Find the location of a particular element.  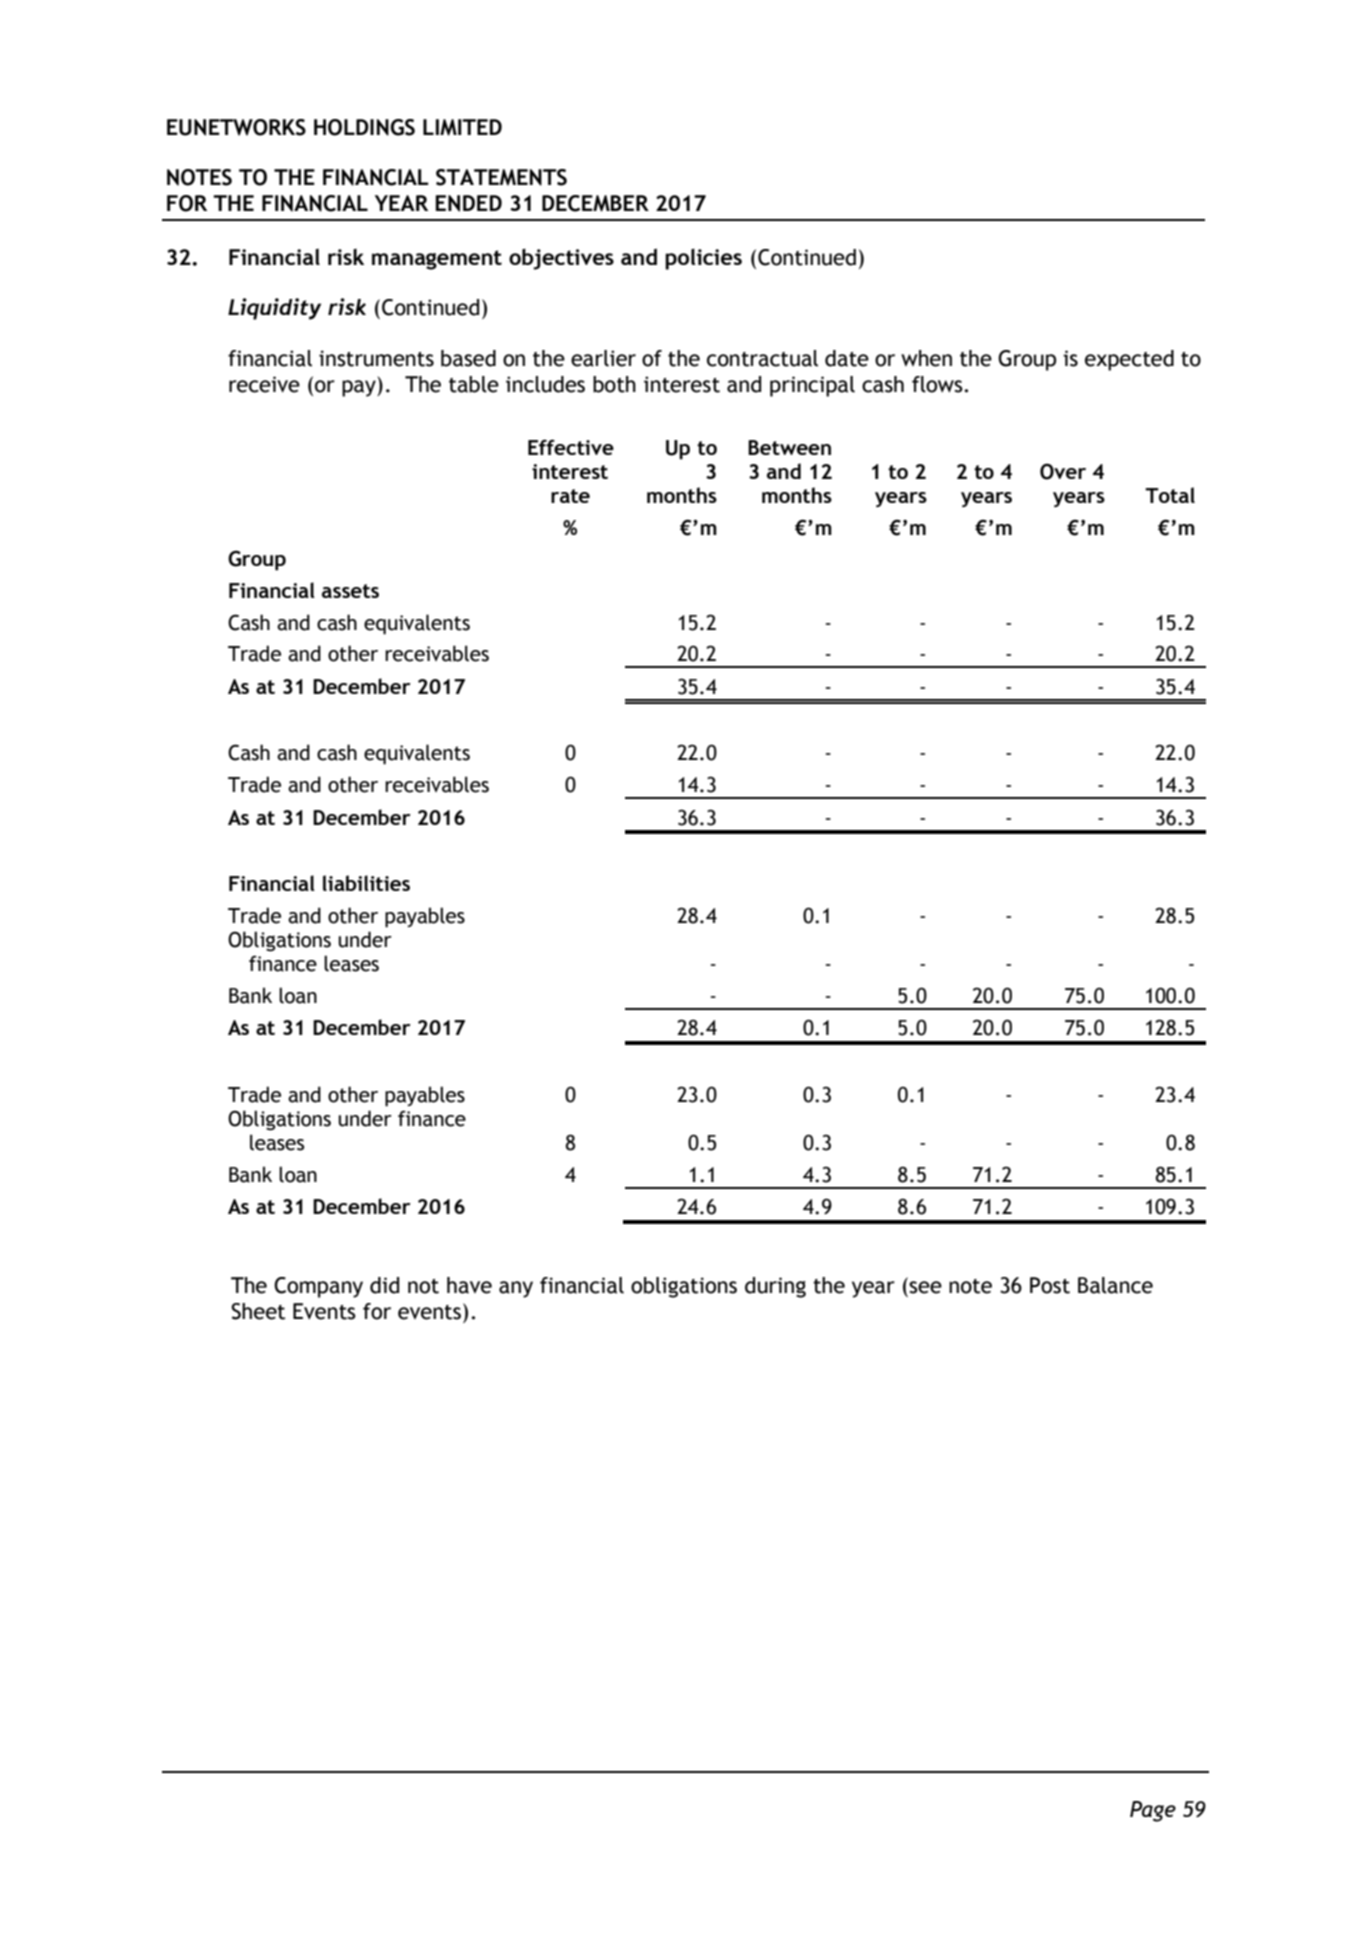

policies is located at coordinates (703, 259).
